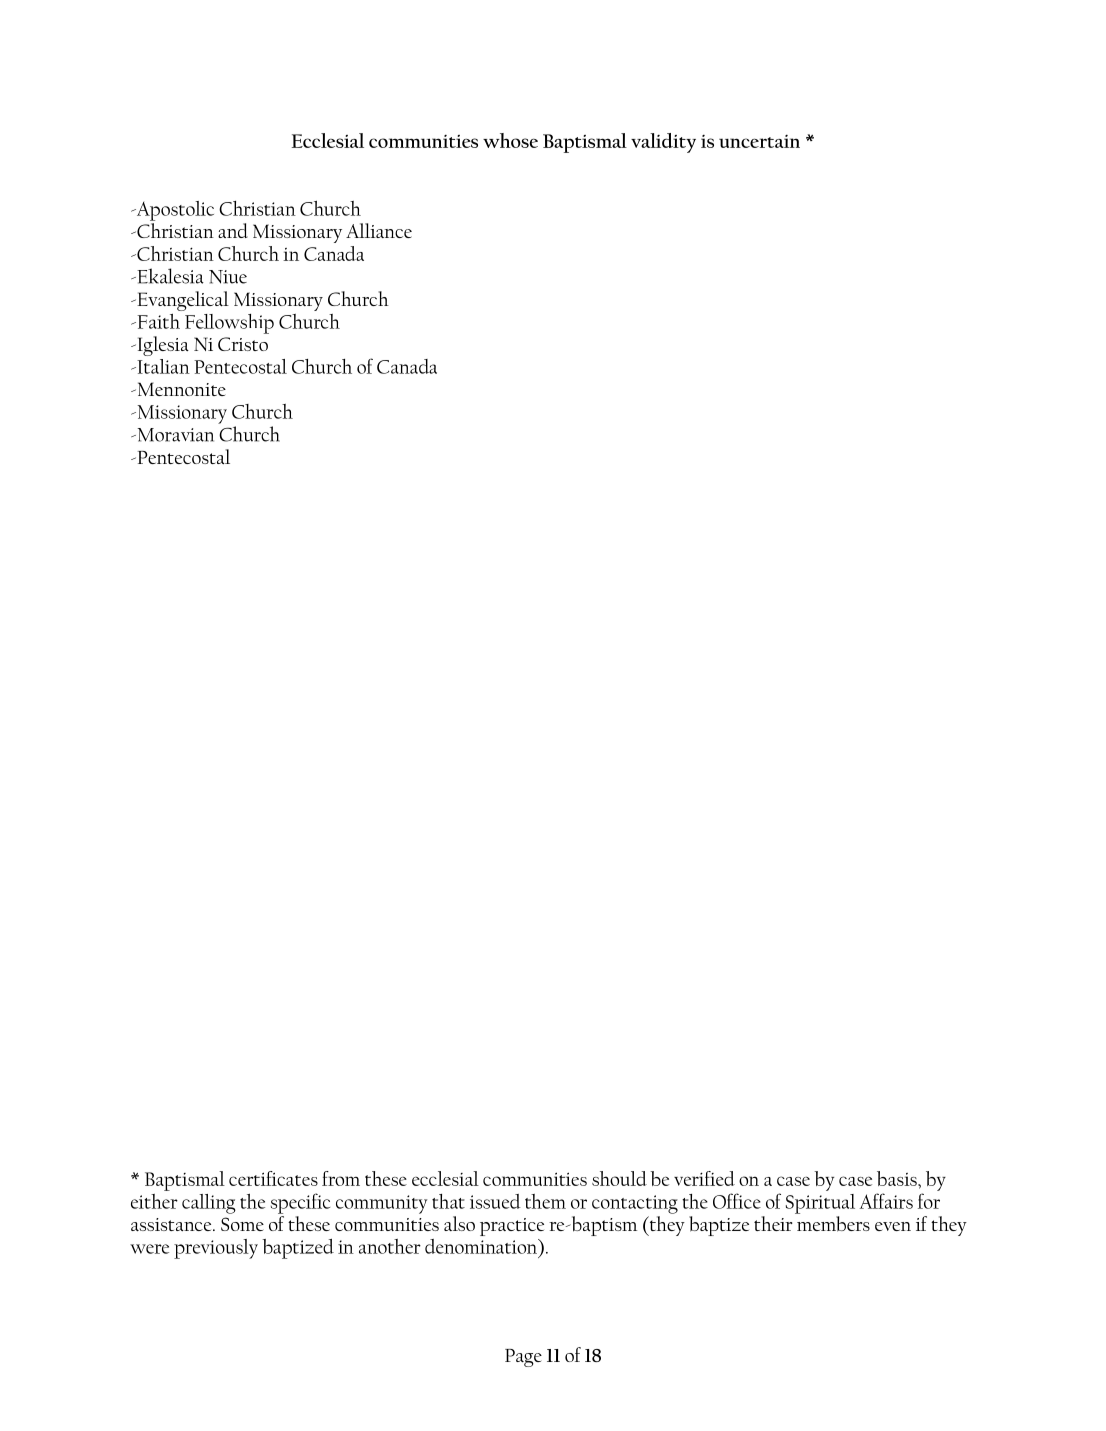 The height and width of the screenshot is (1431, 1106). Describe the element at coordinates (523, 1358) in the screenshot. I see `Page` at that location.
